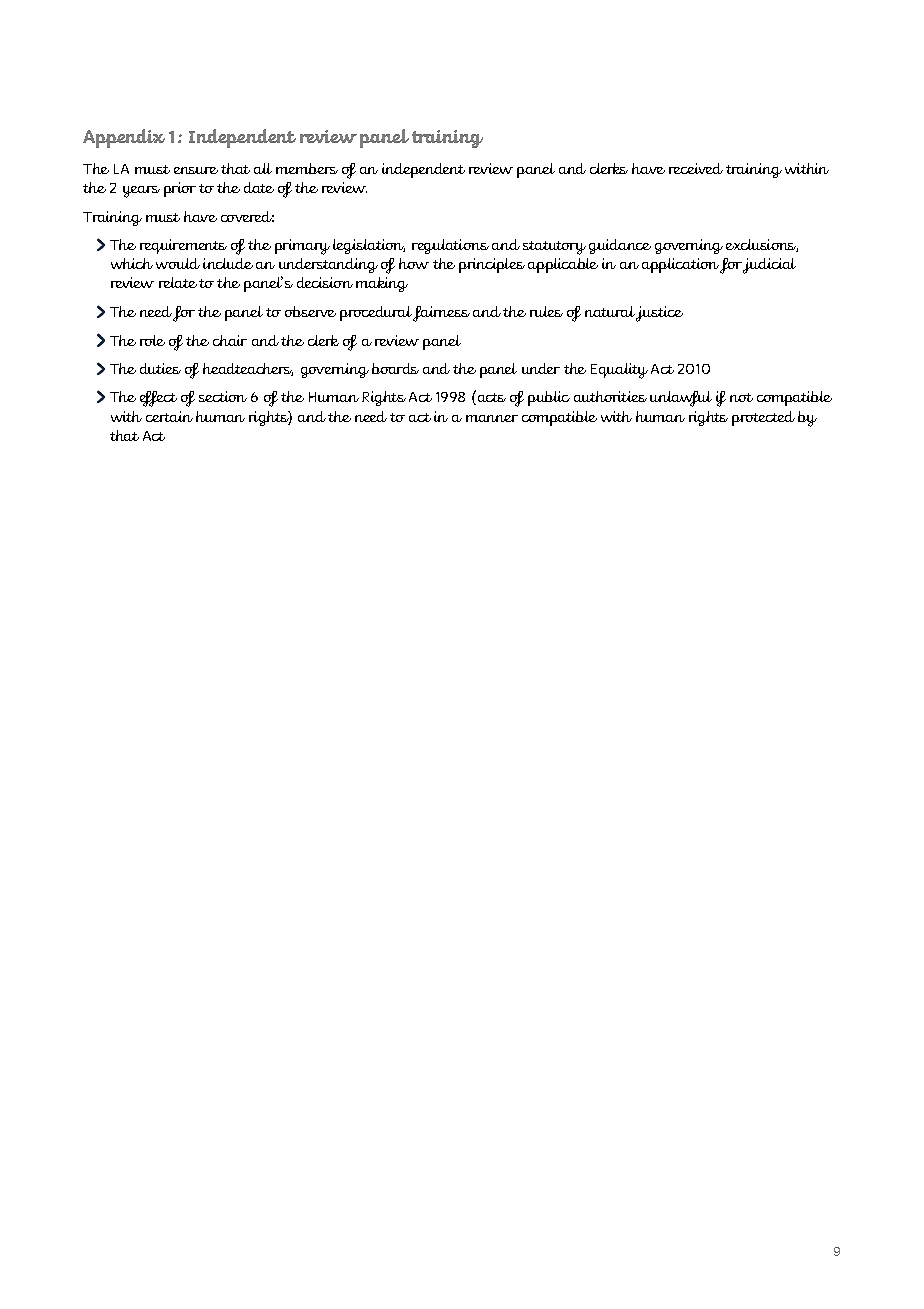 Image resolution: width=924 pixels, height=1309 pixels. What do you see at coordinates (124, 138) in the image?
I see `Appendix` at bounding box center [124, 138].
